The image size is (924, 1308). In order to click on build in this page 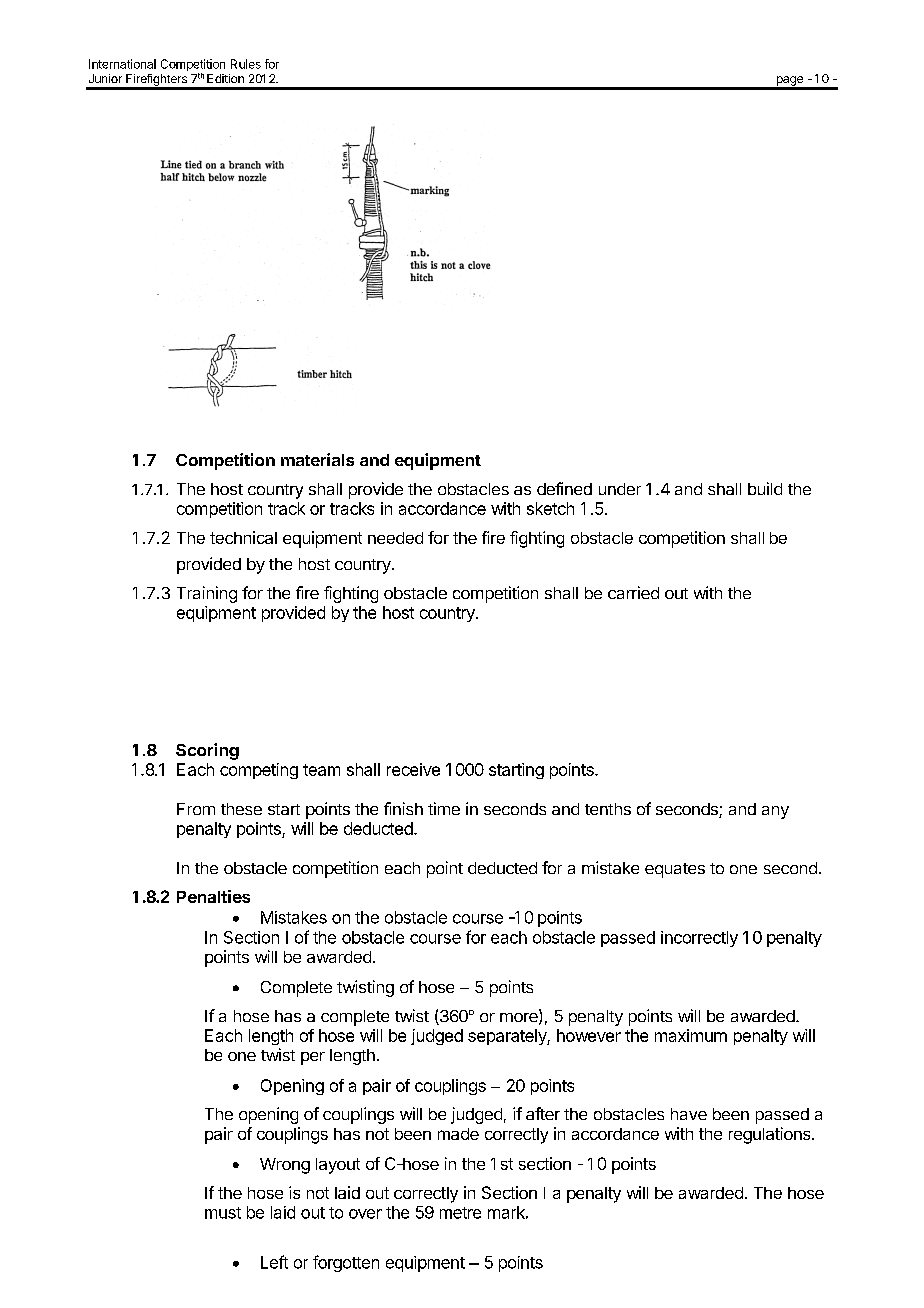, I will do `click(765, 488)`.
